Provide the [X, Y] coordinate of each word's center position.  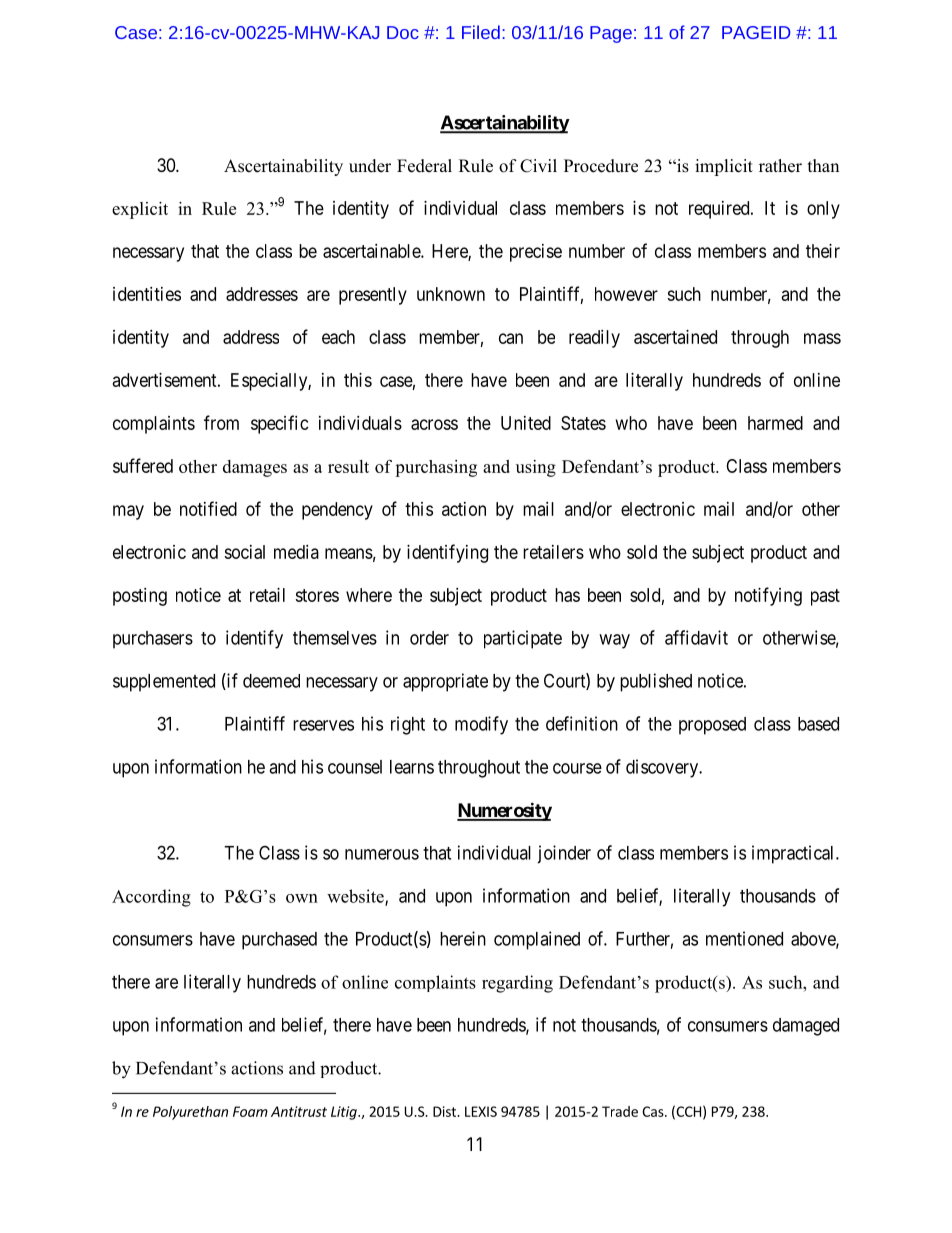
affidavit [696, 637]
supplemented [164, 683]
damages [255, 468]
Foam [250, 1111]
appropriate [445, 682]
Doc [403, 32]
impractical [794, 854]
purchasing [436, 468]
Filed [481, 32]
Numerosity [504, 811]
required [720, 210]
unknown [451, 294]
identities [147, 294]
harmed [775, 423]
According [151, 898]
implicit [724, 167]
